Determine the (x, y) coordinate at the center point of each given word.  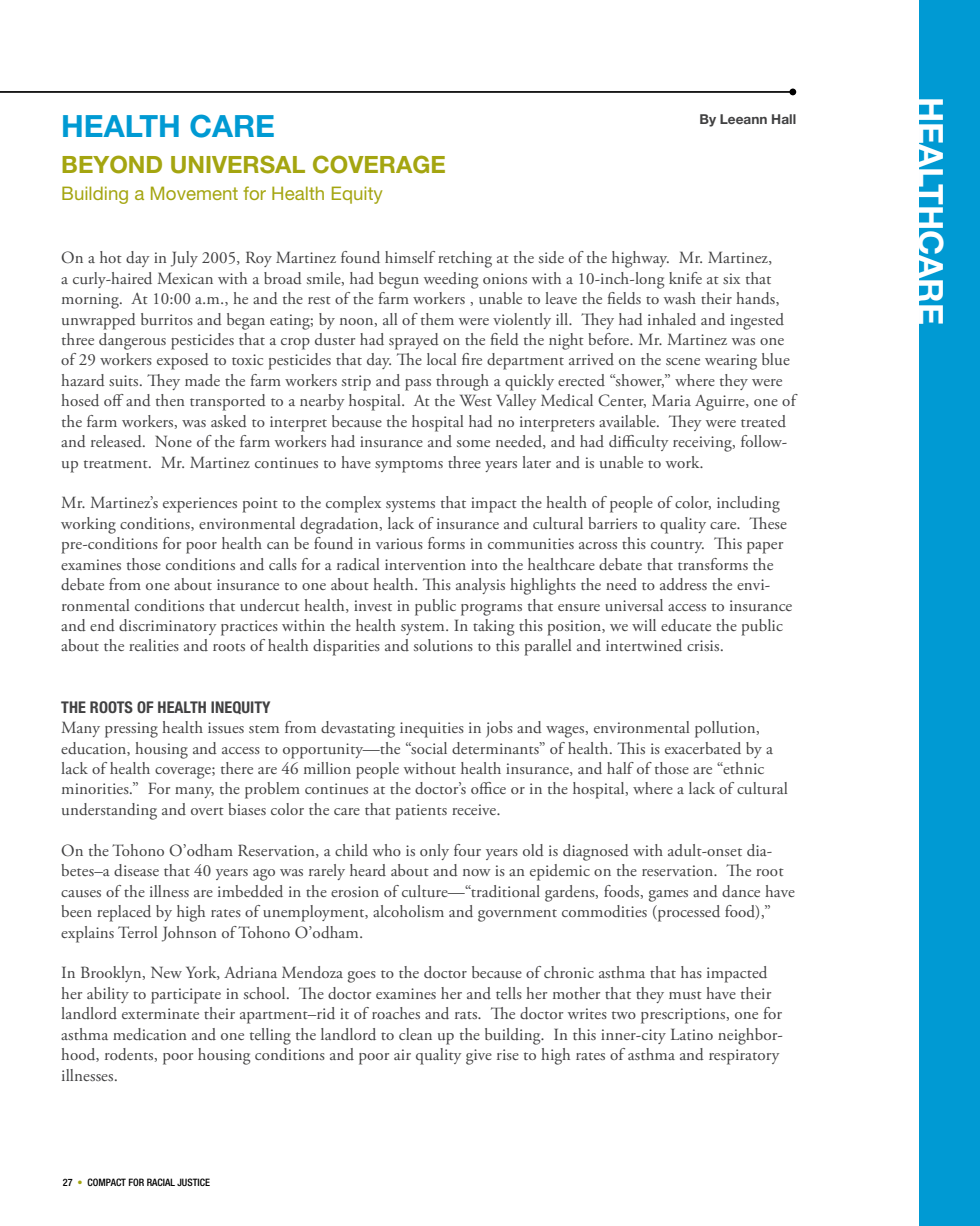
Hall (784, 119)
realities (154, 645)
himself (410, 257)
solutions (443, 645)
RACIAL (161, 1182)
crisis (704, 645)
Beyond (112, 164)
